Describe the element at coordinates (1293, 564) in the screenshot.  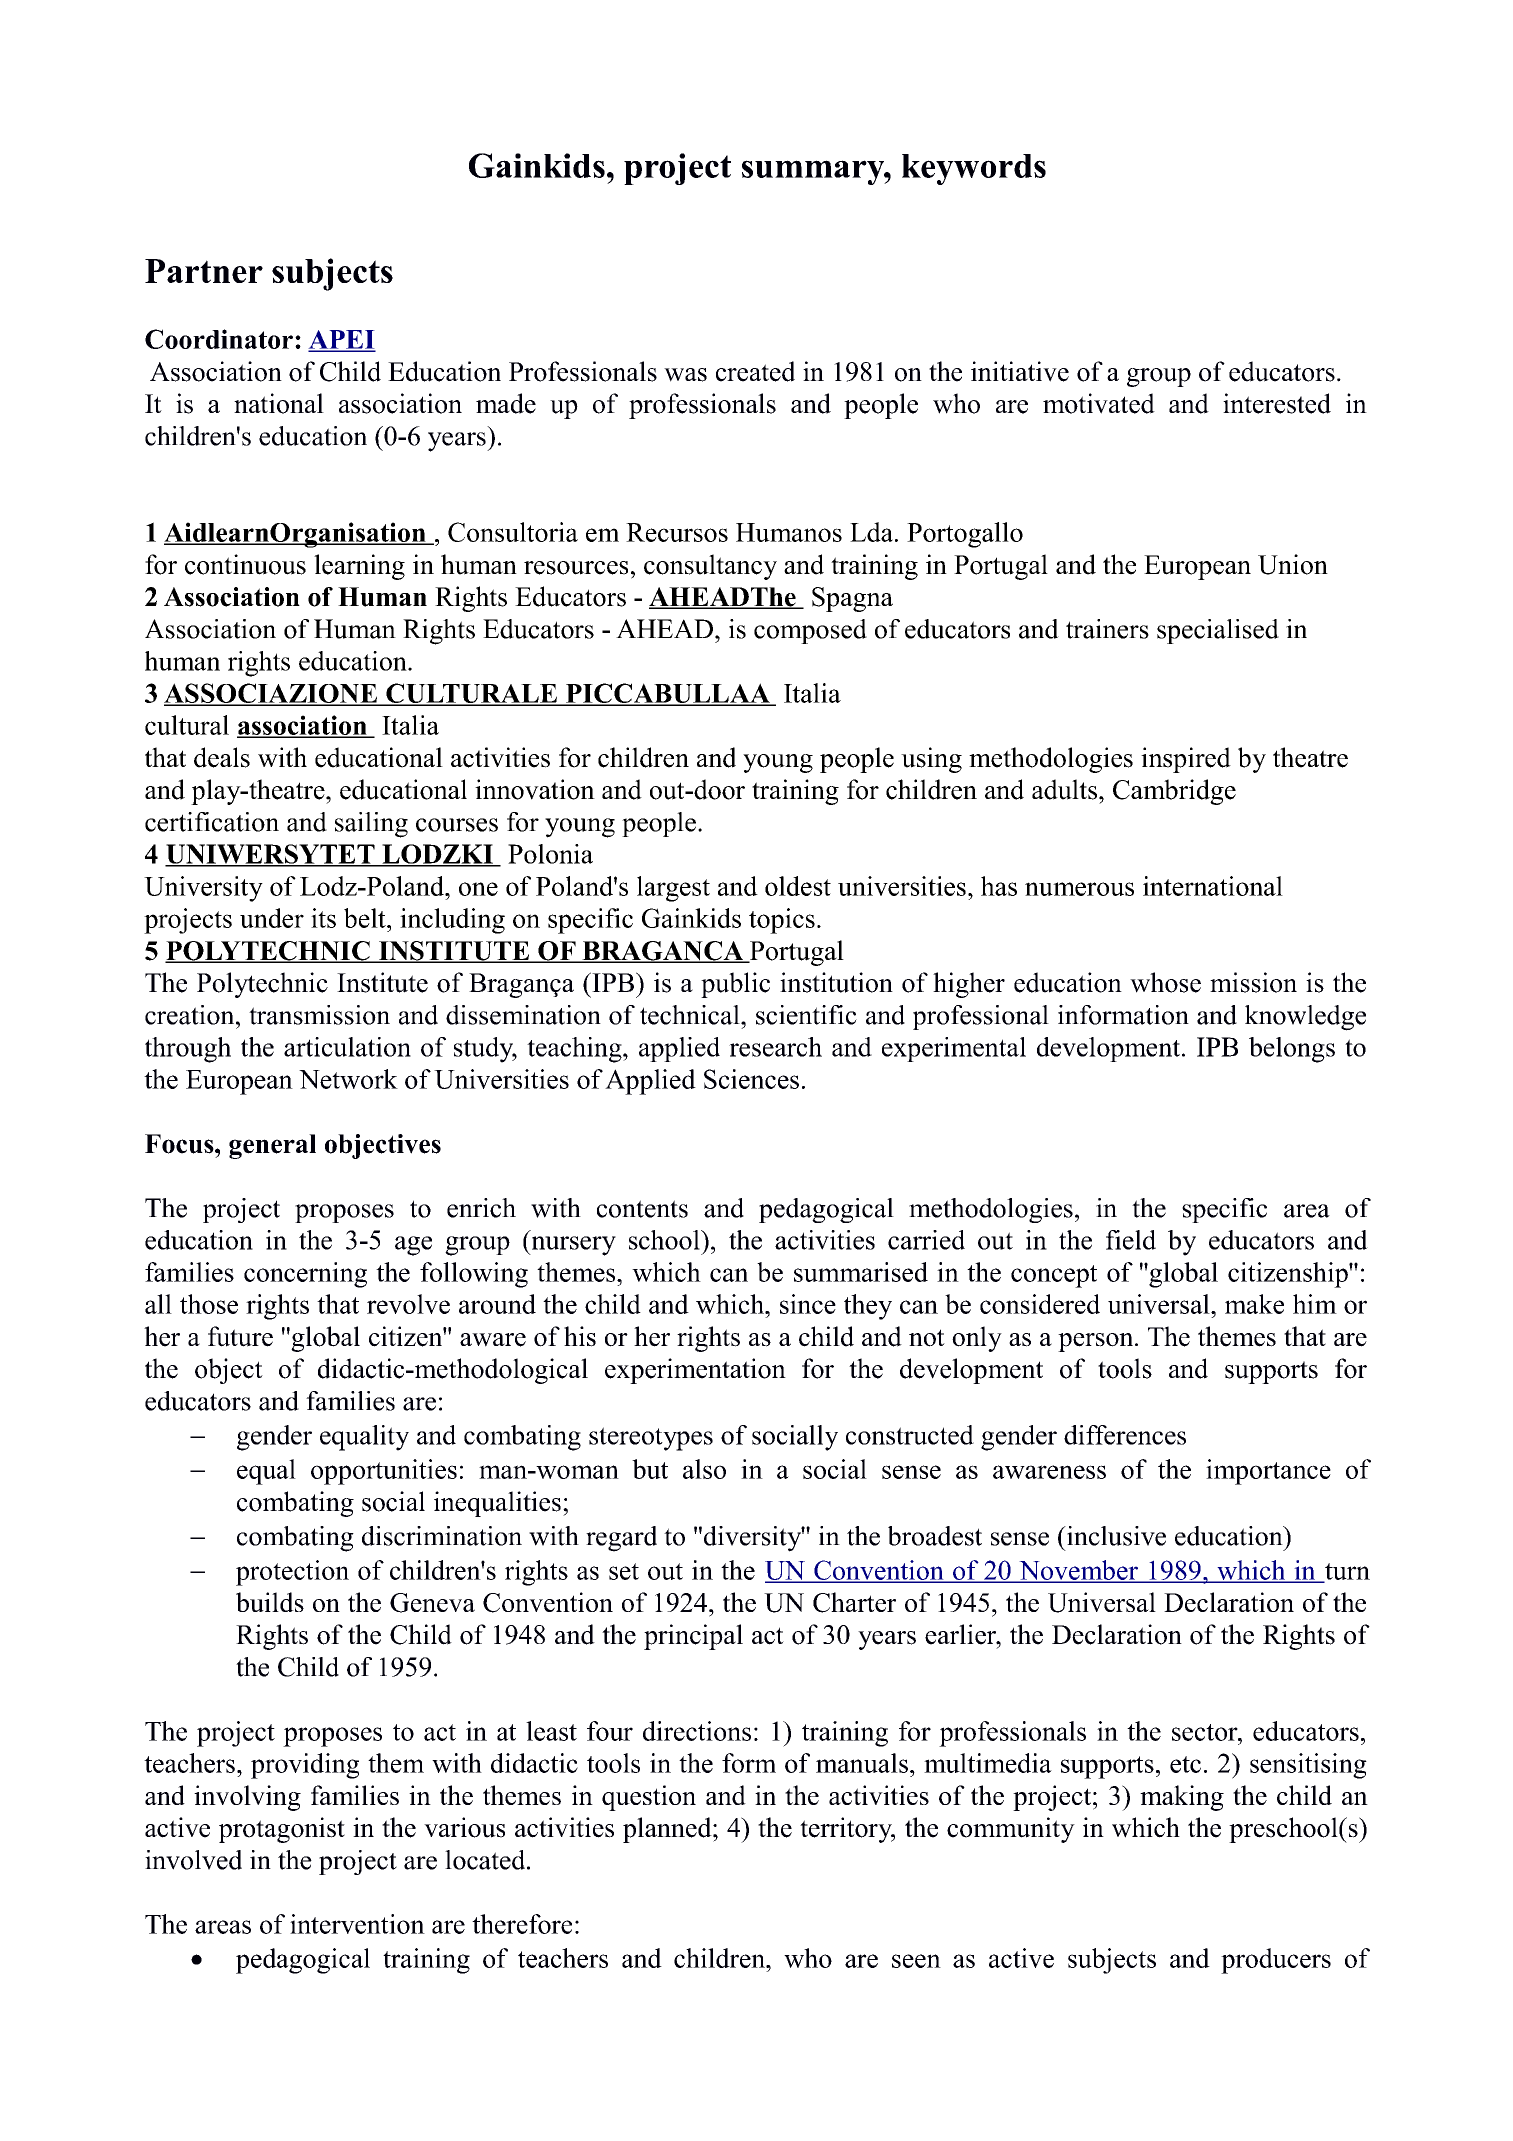
I see `Union` at that location.
